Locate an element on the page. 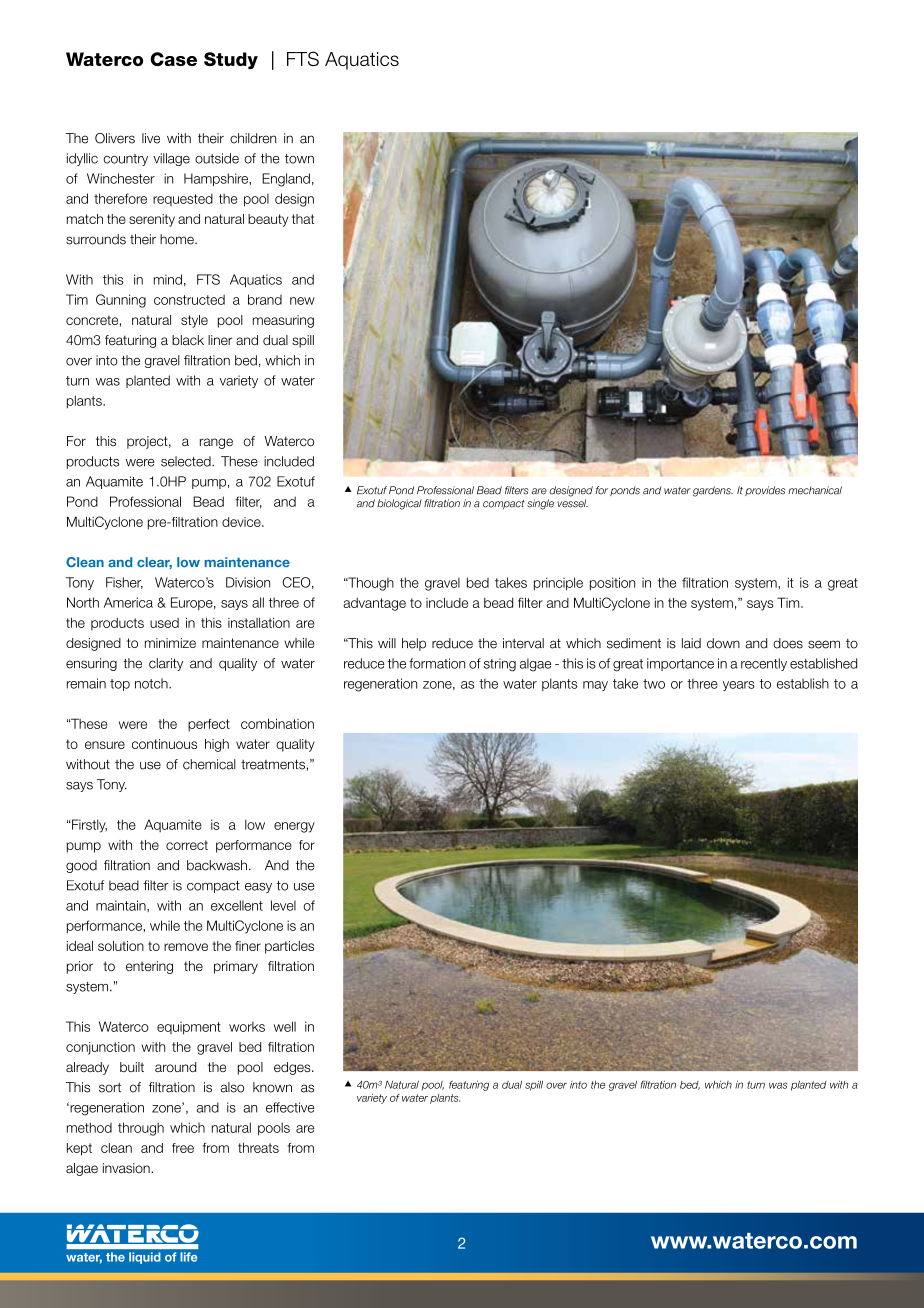 The height and width of the page is (1308, 924). particles is located at coordinates (289, 947).
